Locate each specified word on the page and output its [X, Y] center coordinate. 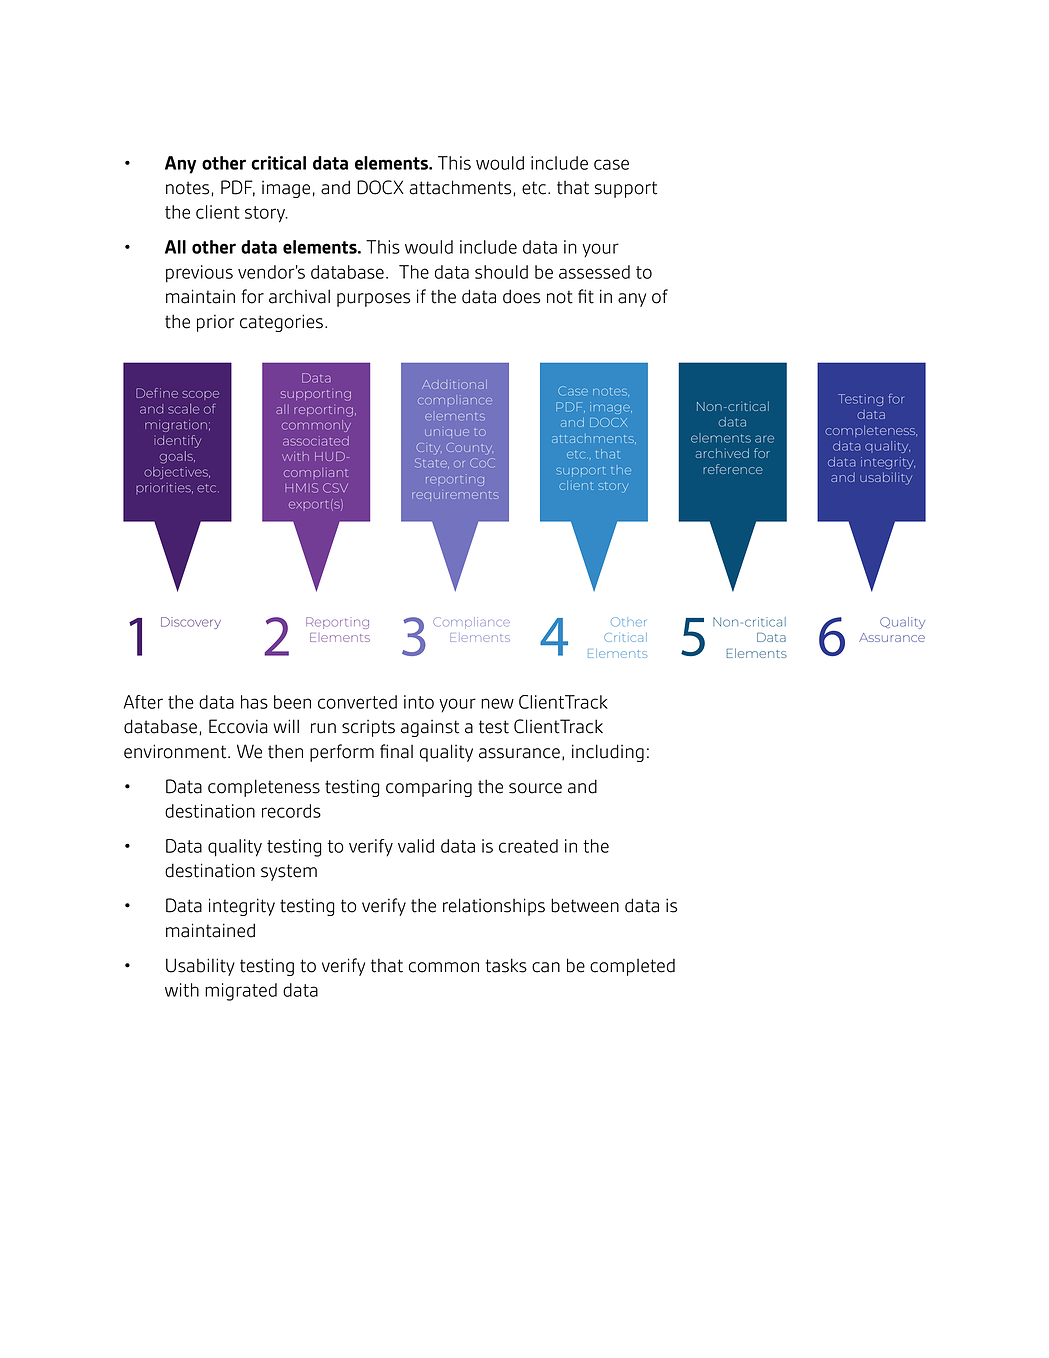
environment [176, 751]
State [432, 463]
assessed [594, 272]
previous [199, 274]
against [430, 728]
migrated [241, 992]
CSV [335, 488]
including [608, 753]
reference [733, 469]
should [501, 272]
